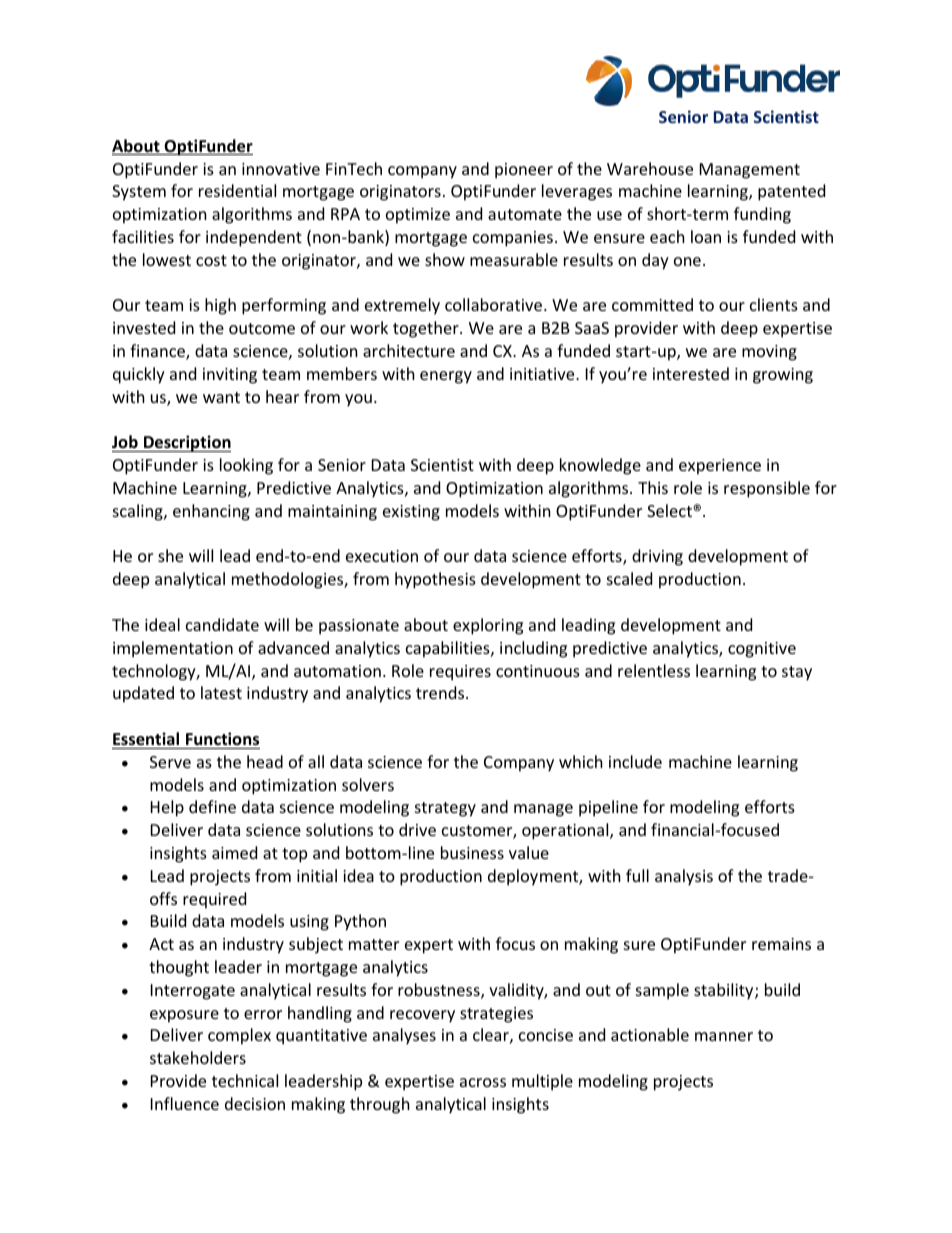 The image size is (952, 1233). I want to click on funding, so click(762, 215).
